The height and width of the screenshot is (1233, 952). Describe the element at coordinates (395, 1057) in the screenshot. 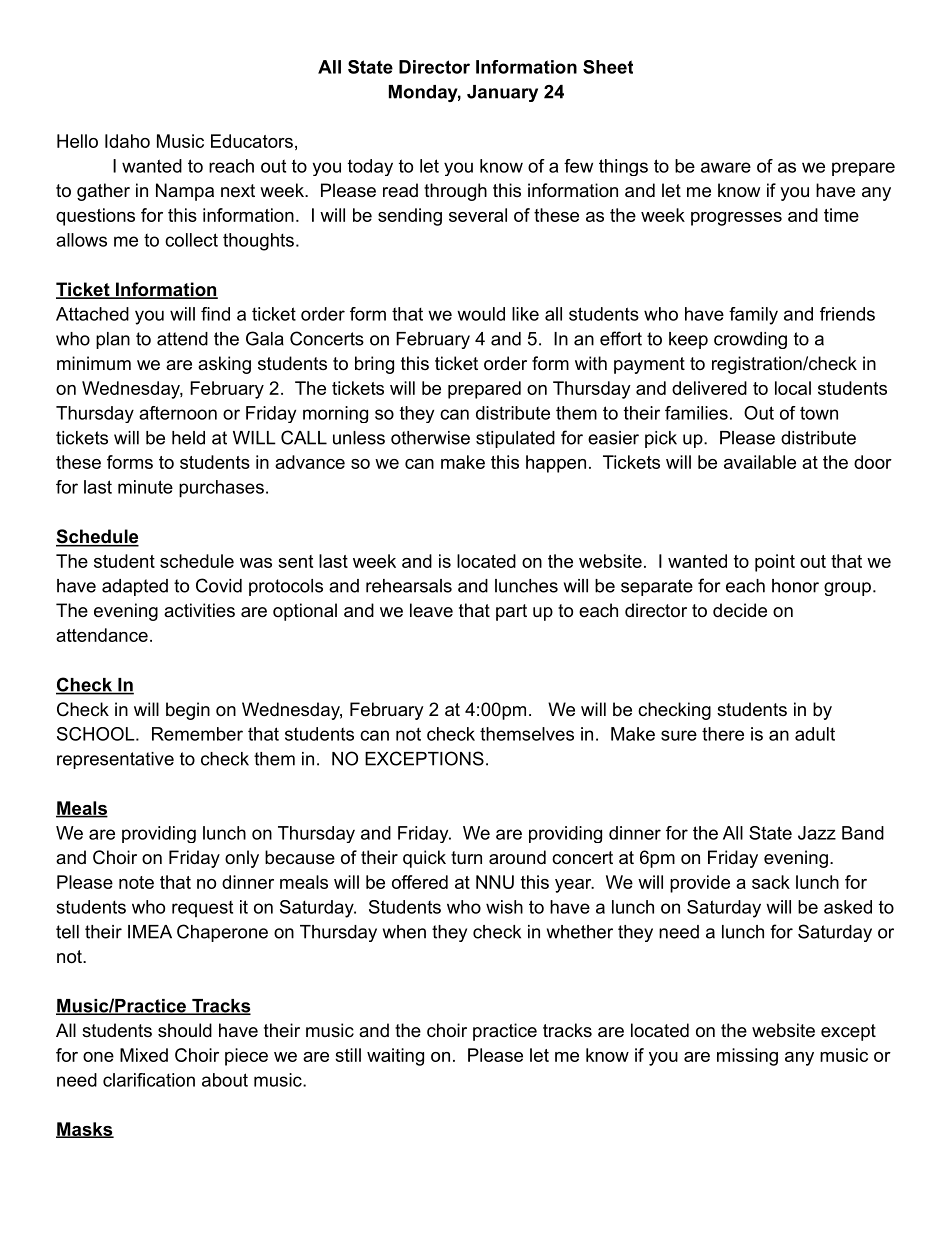

I see `waiting` at that location.
